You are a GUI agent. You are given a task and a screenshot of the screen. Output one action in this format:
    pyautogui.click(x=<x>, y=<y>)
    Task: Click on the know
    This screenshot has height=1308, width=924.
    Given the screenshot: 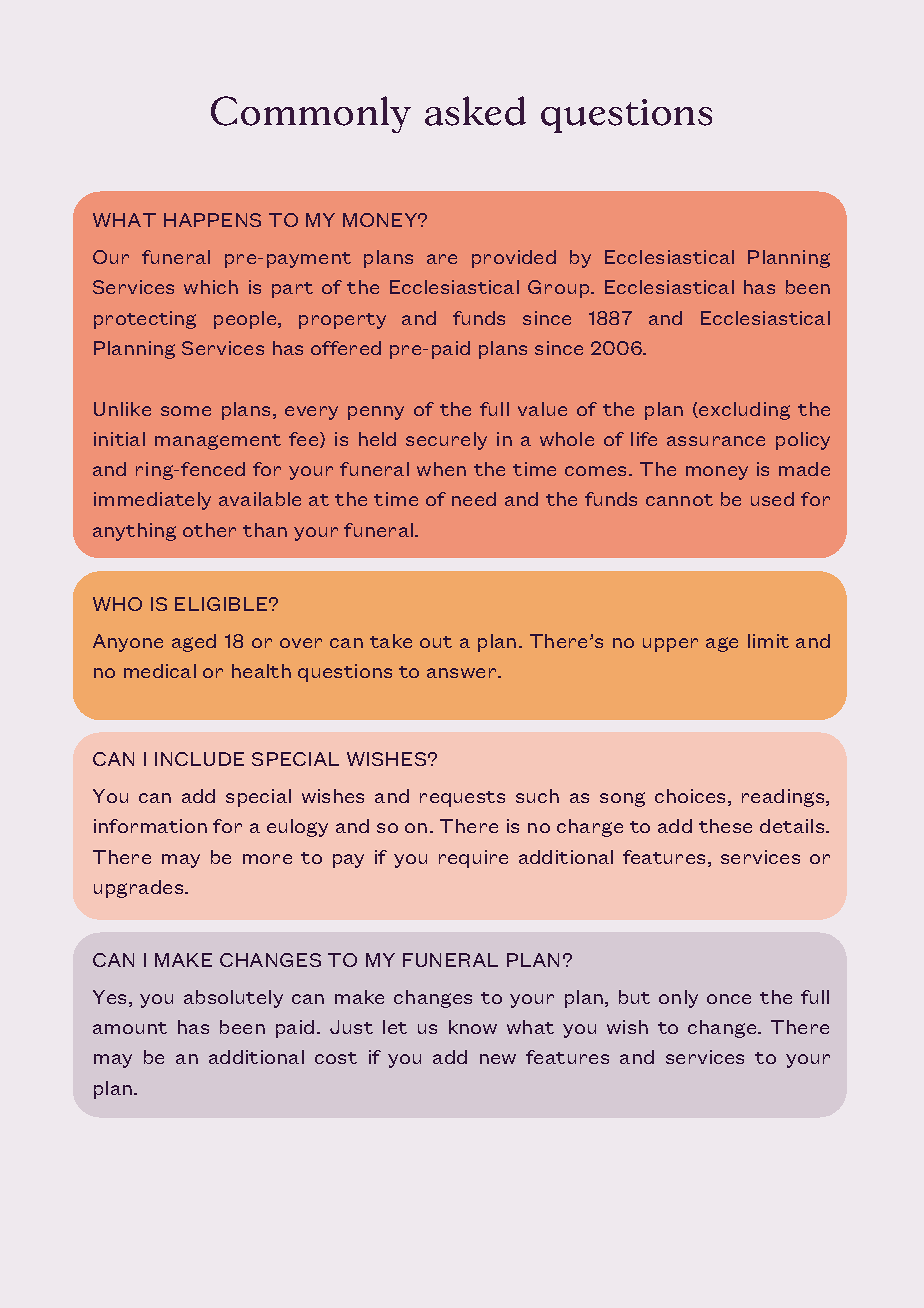 What is the action you would take?
    pyautogui.click(x=473, y=1027)
